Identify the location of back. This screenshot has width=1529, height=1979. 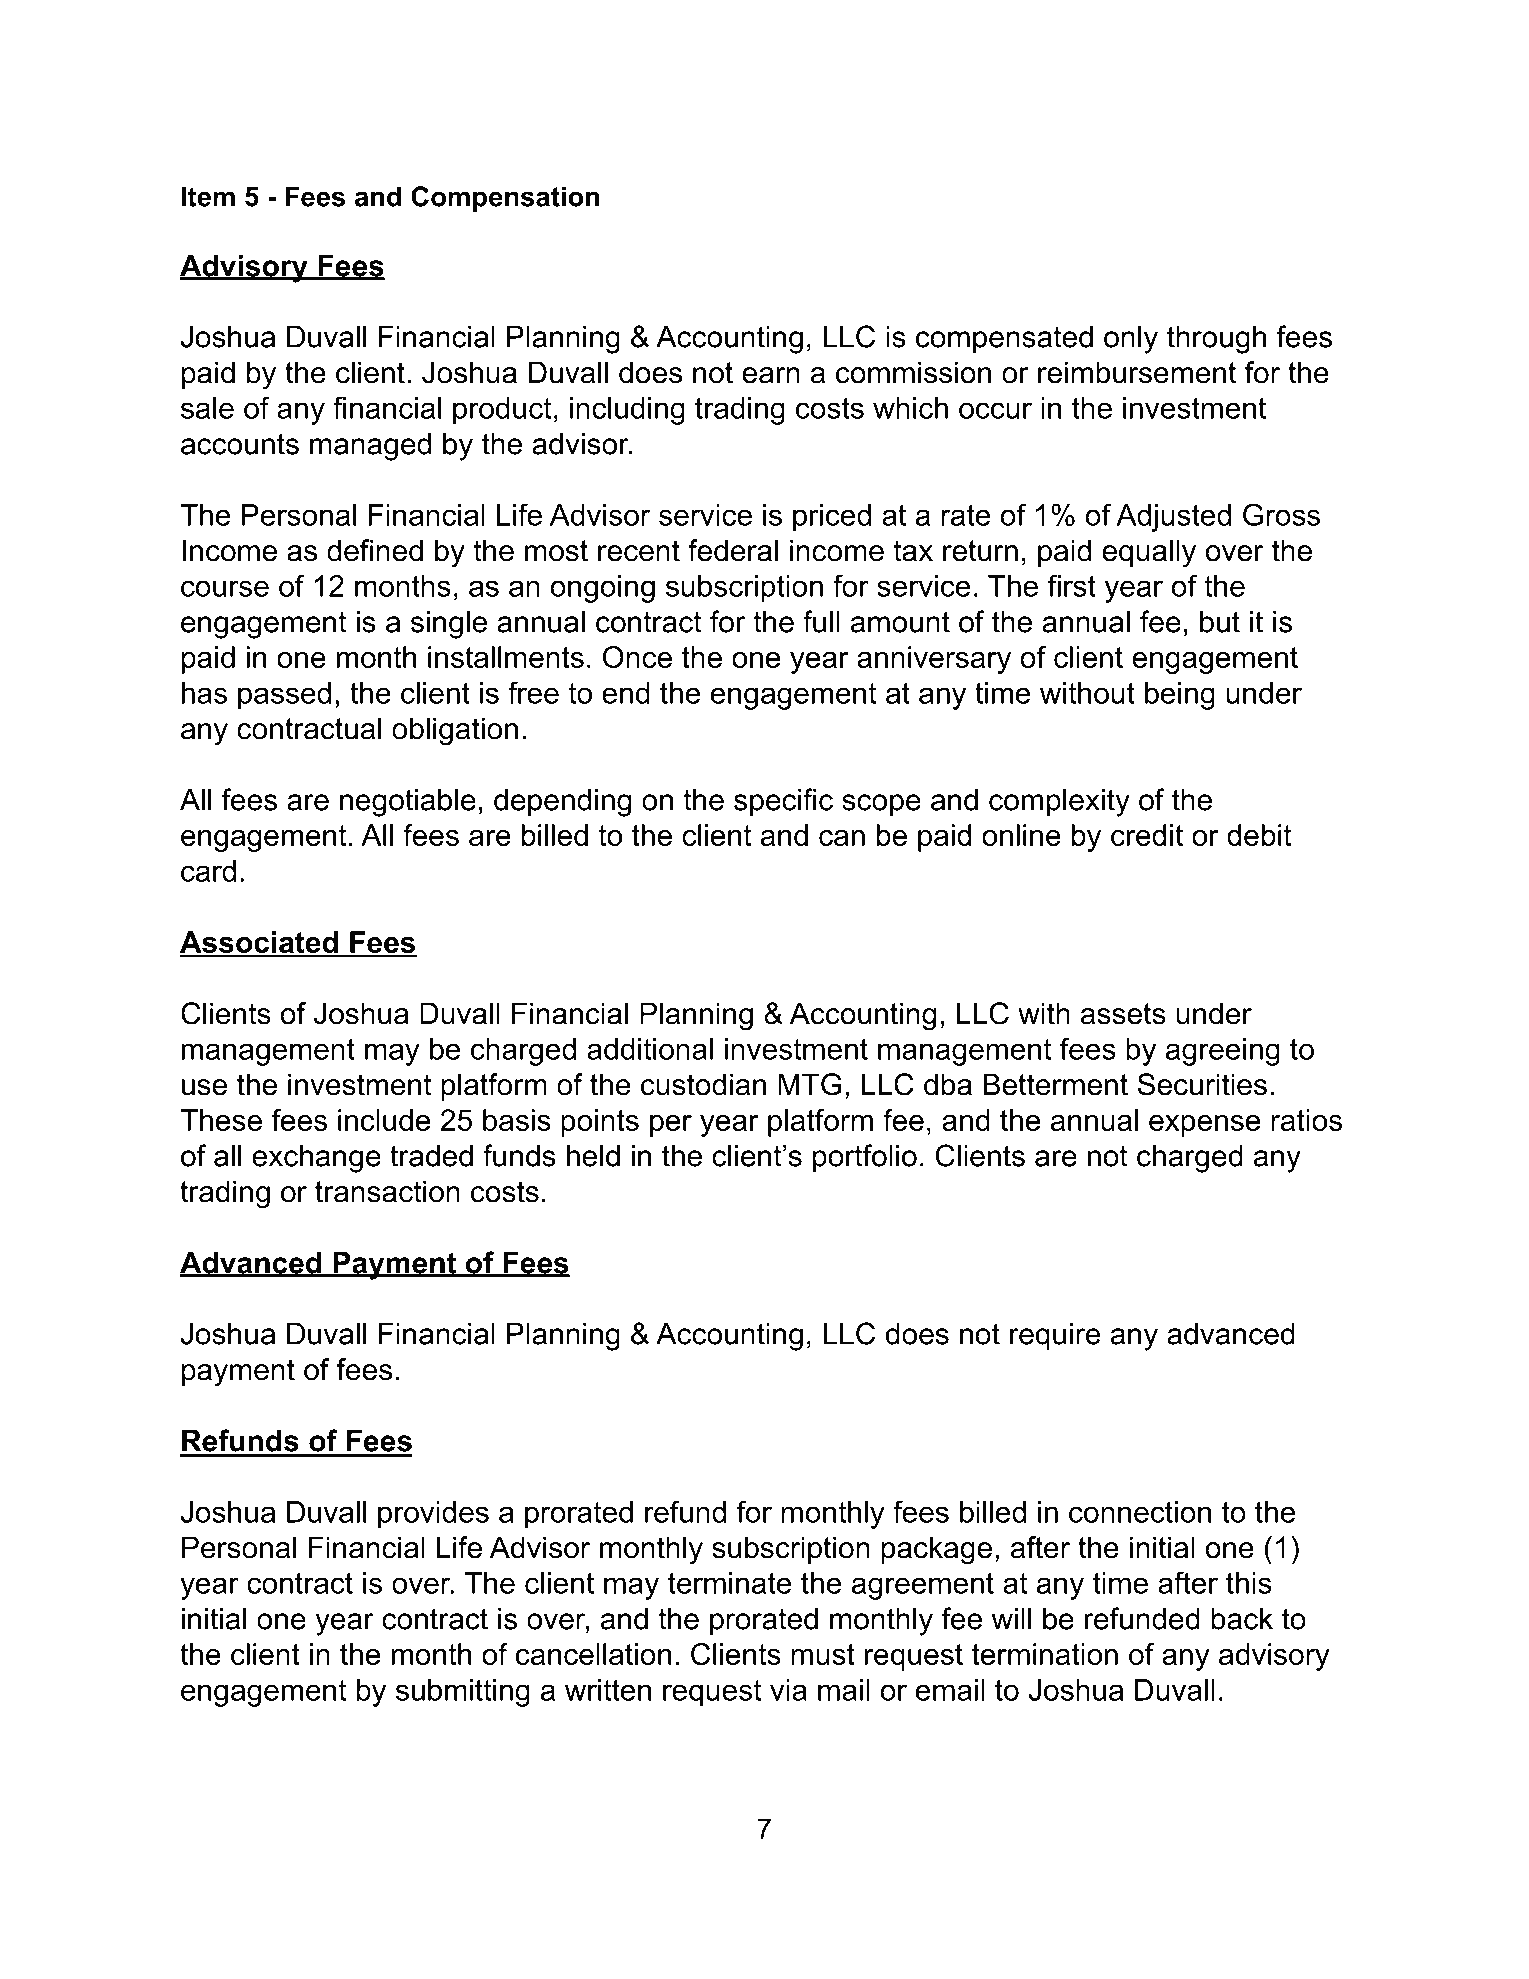
(1242, 1618).
